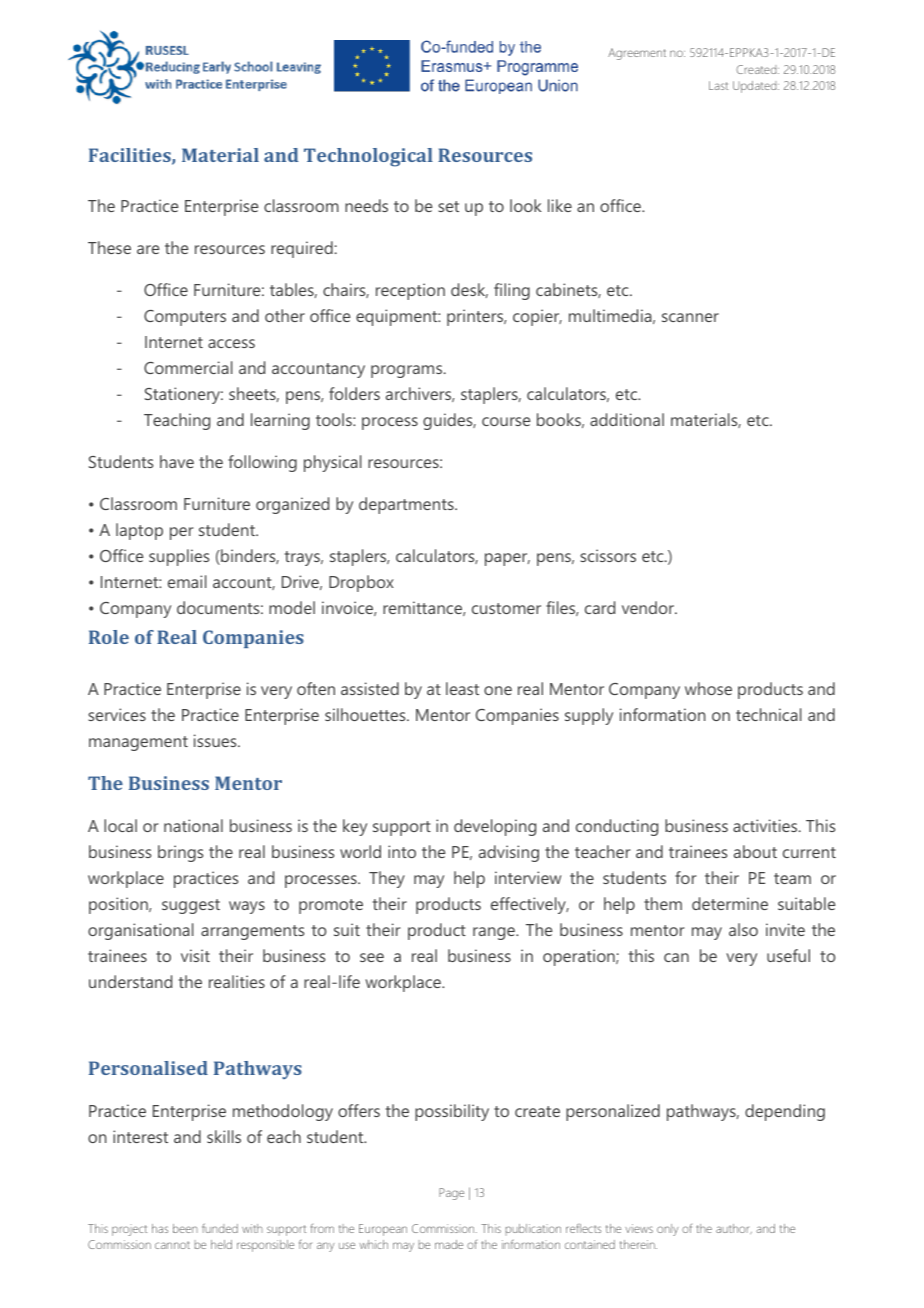  What do you see at coordinates (495, 827) in the page?
I see `developing` at bounding box center [495, 827].
